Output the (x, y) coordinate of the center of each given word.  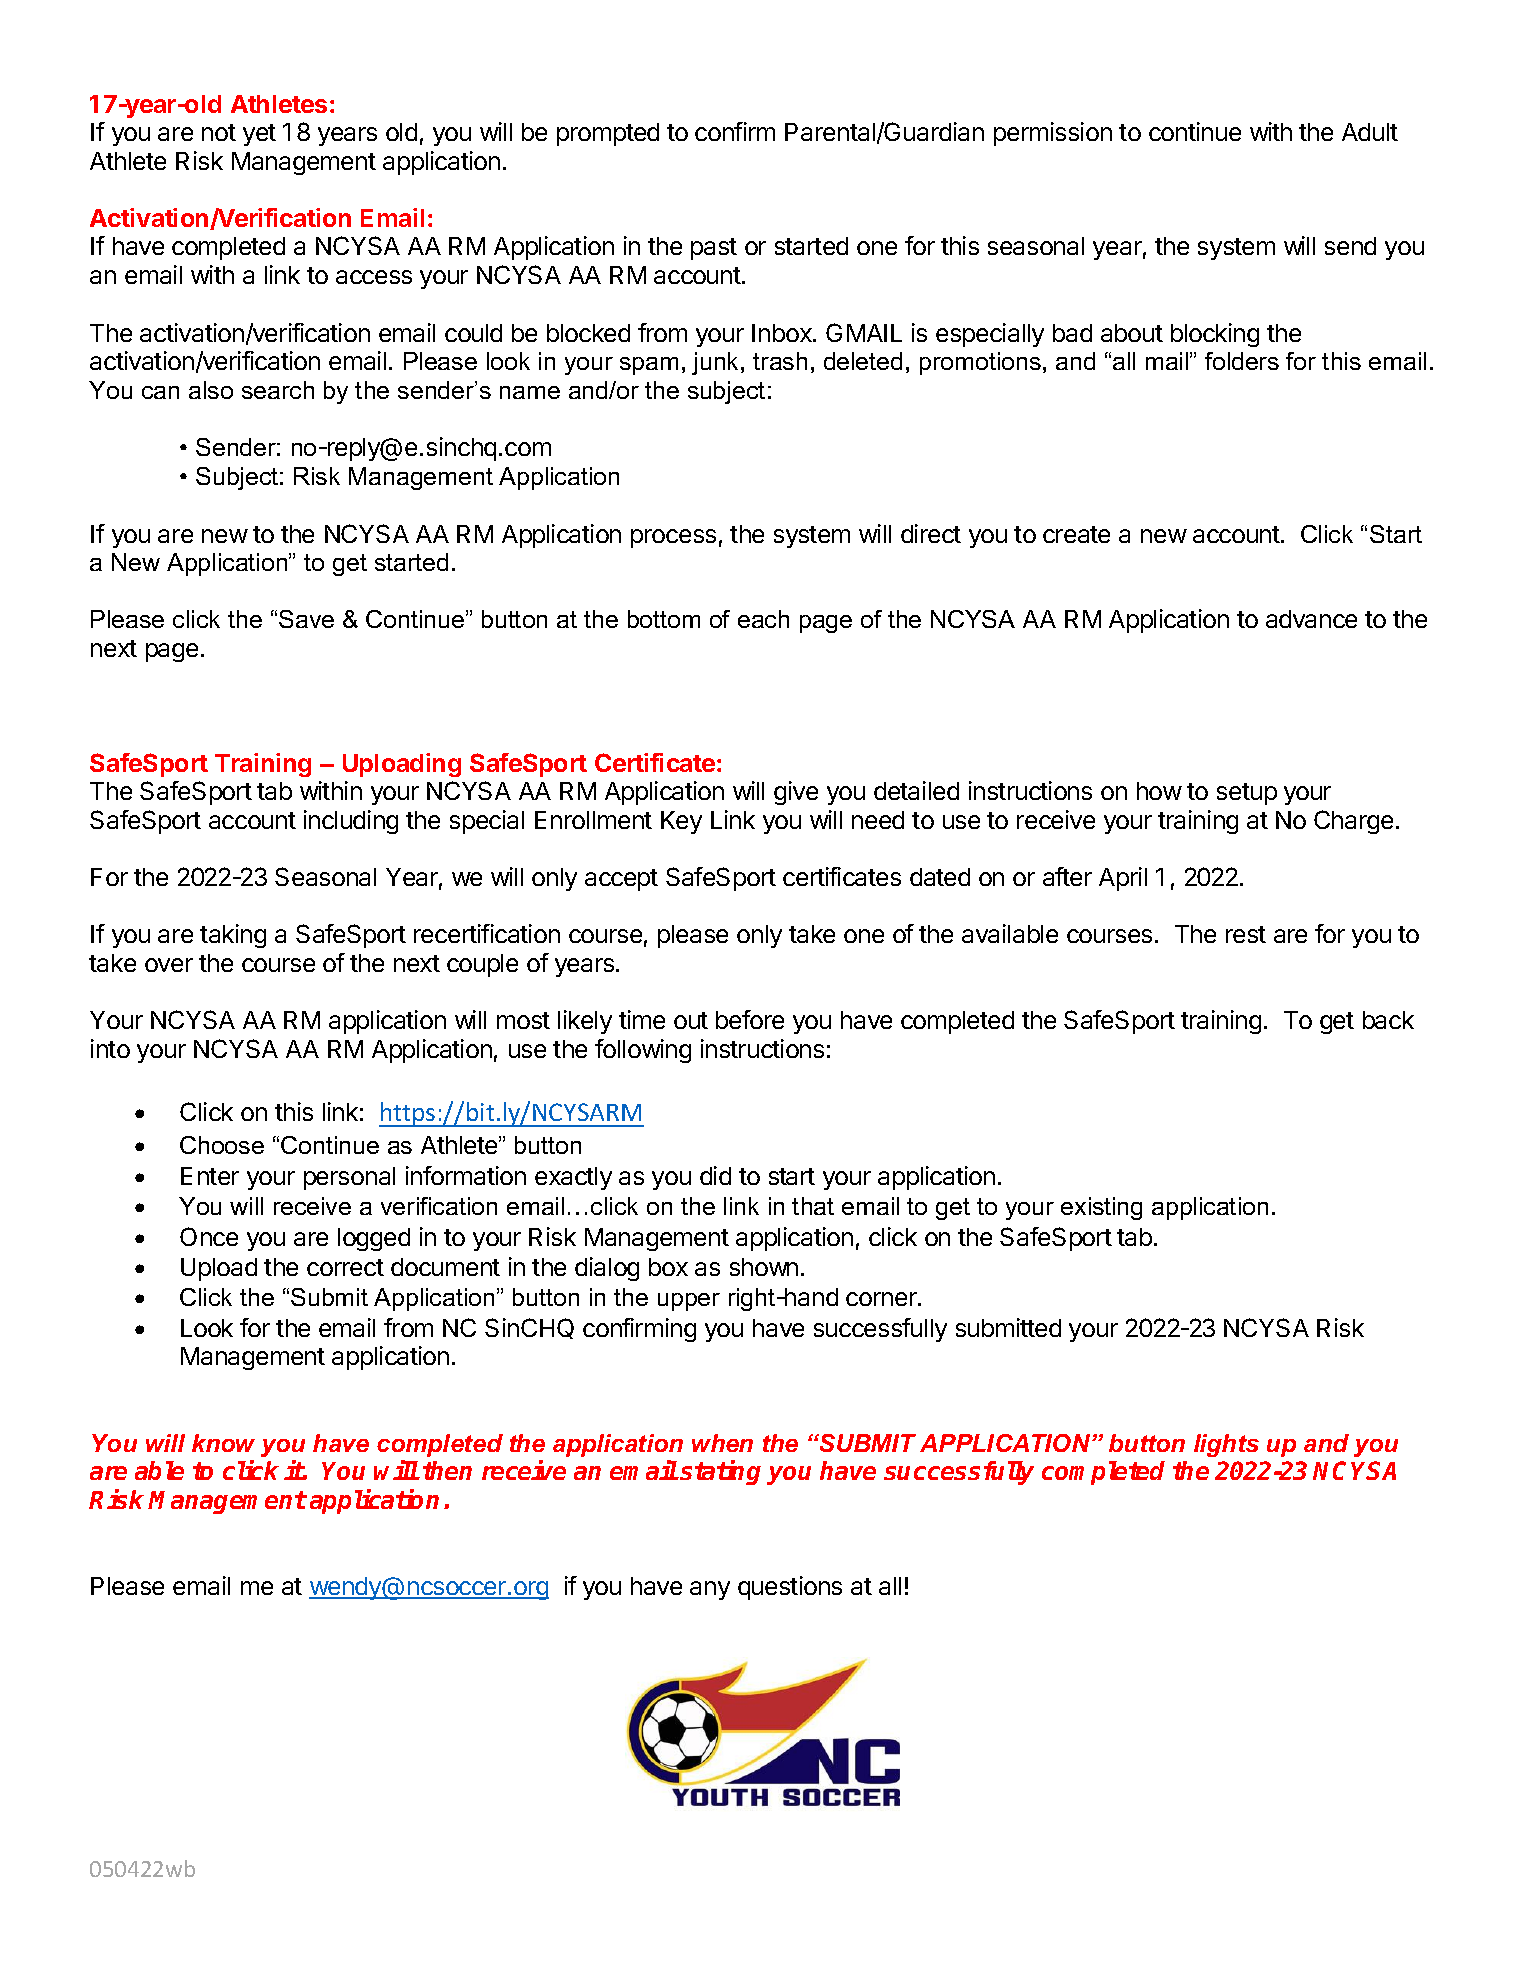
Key (681, 822)
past (714, 249)
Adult (1370, 132)
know (223, 1443)
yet (259, 135)
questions (790, 1588)
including (351, 822)
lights (1226, 1445)
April (1123, 879)
